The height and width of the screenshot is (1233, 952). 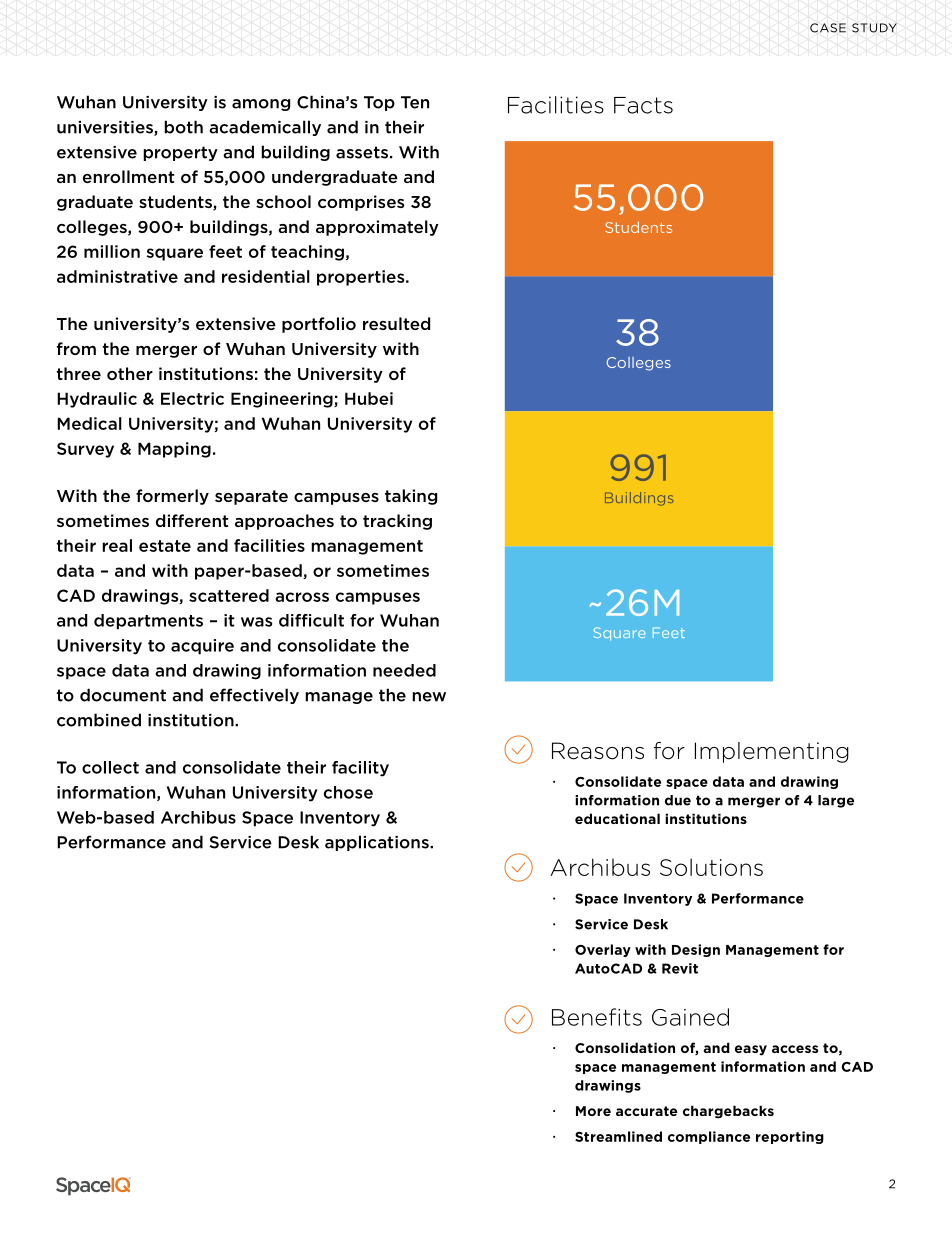 What do you see at coordinates (828, 28) in the screenshot?
I see `CASE` at bounding box center [828, 28].
